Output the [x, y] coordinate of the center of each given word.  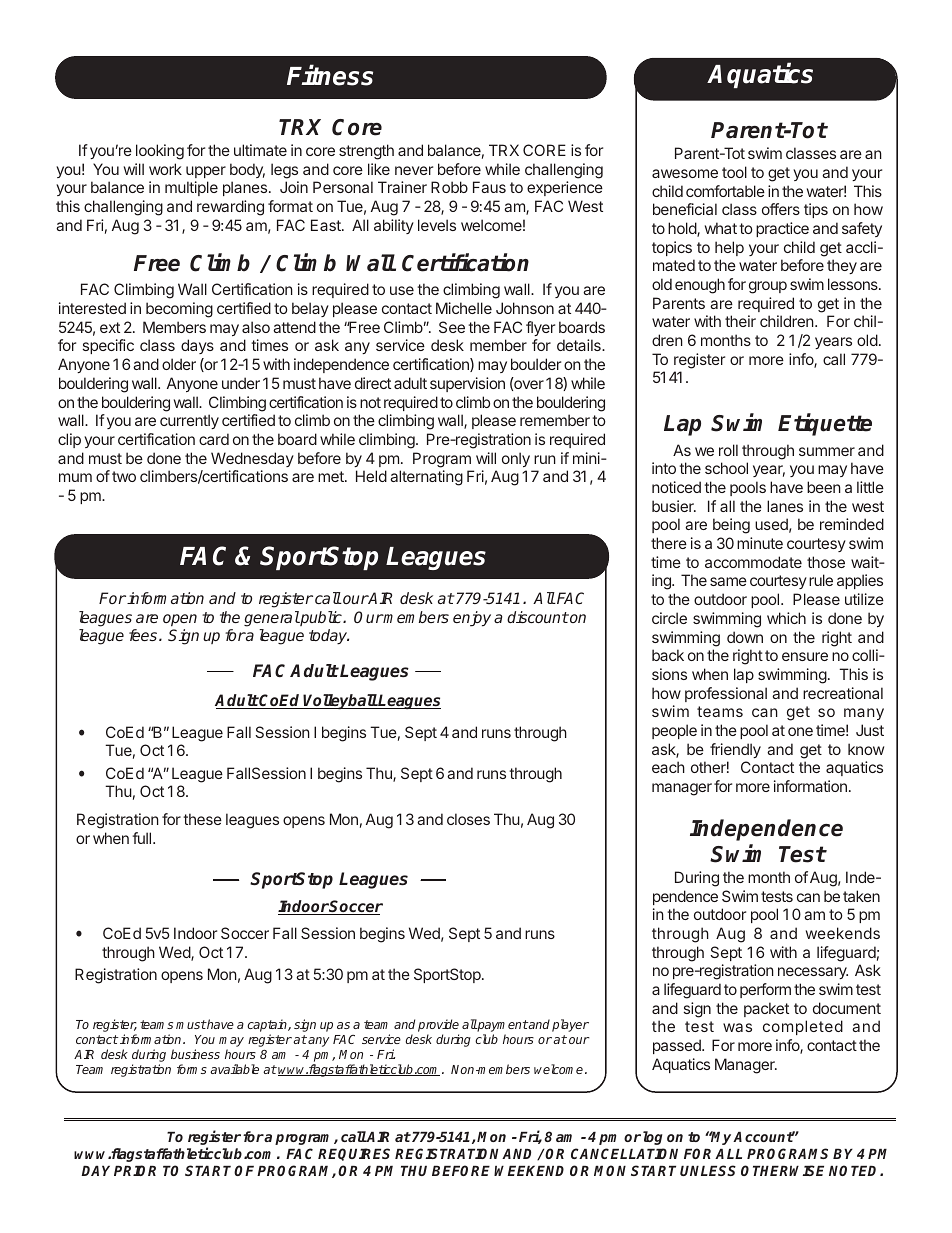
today [329, 637]
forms [192, 1069]
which [786, 618]
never [414, 170]
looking [160, 152]
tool [734, 172]
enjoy [472, 619]
